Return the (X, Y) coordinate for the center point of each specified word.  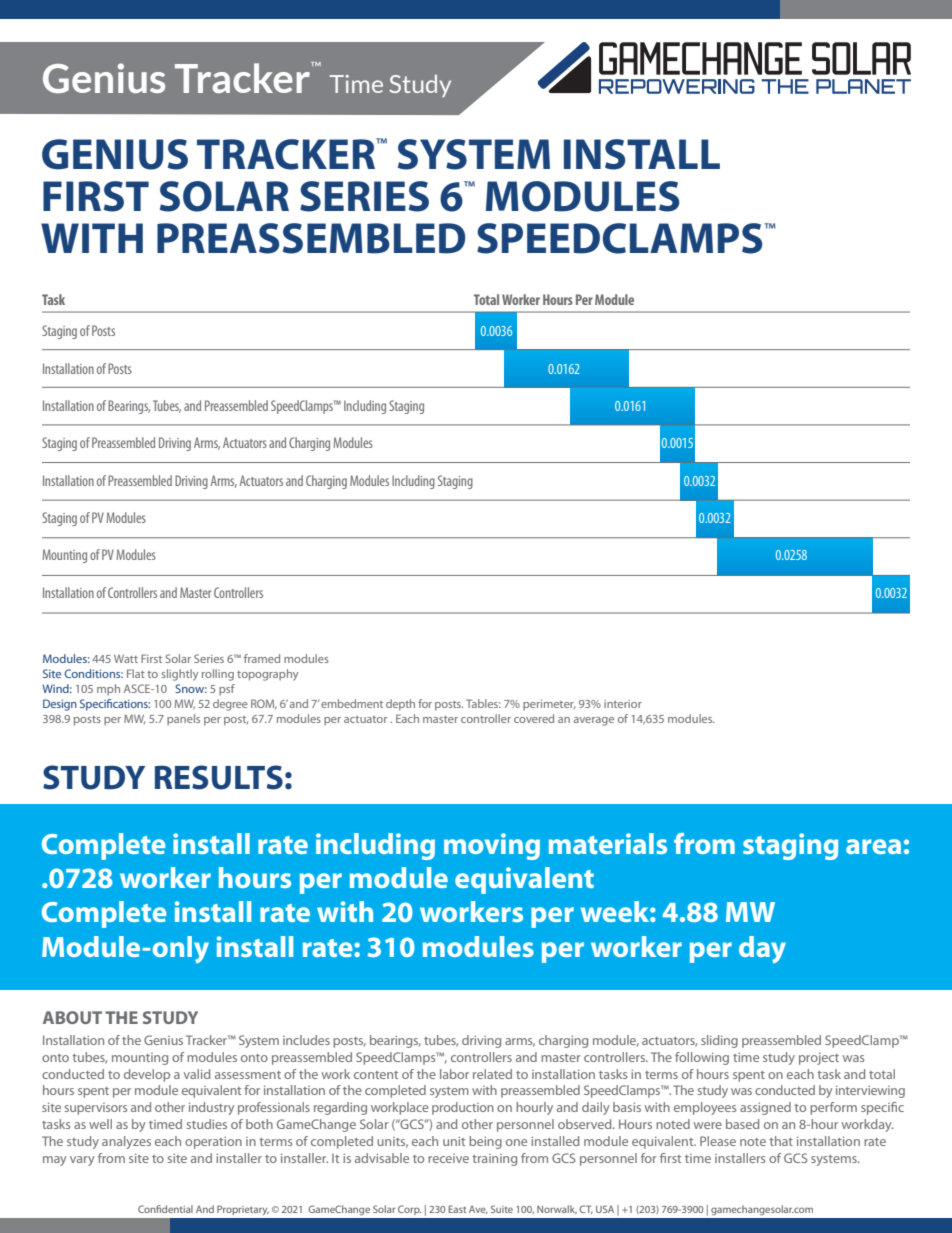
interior (623, 704)
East (457, 1209)
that (781, 1141)
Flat (136, 673)
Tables (483, 703)
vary (82, 1161)
